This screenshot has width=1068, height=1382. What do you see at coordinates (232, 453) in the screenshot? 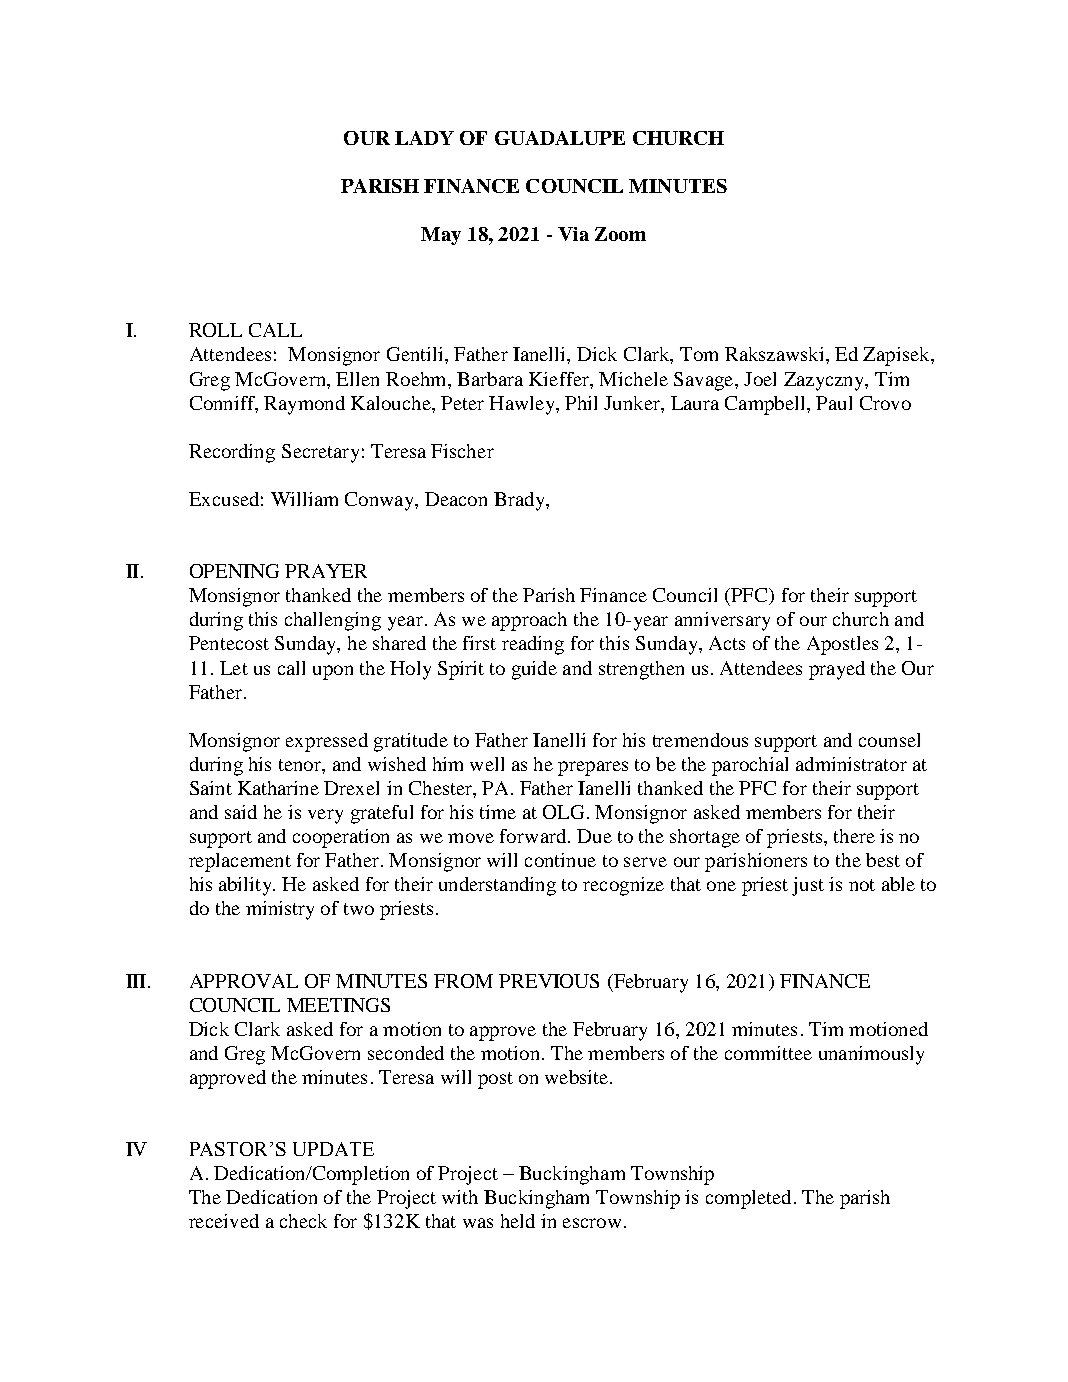
I see `Recording` at bounding box center [232, 453].
